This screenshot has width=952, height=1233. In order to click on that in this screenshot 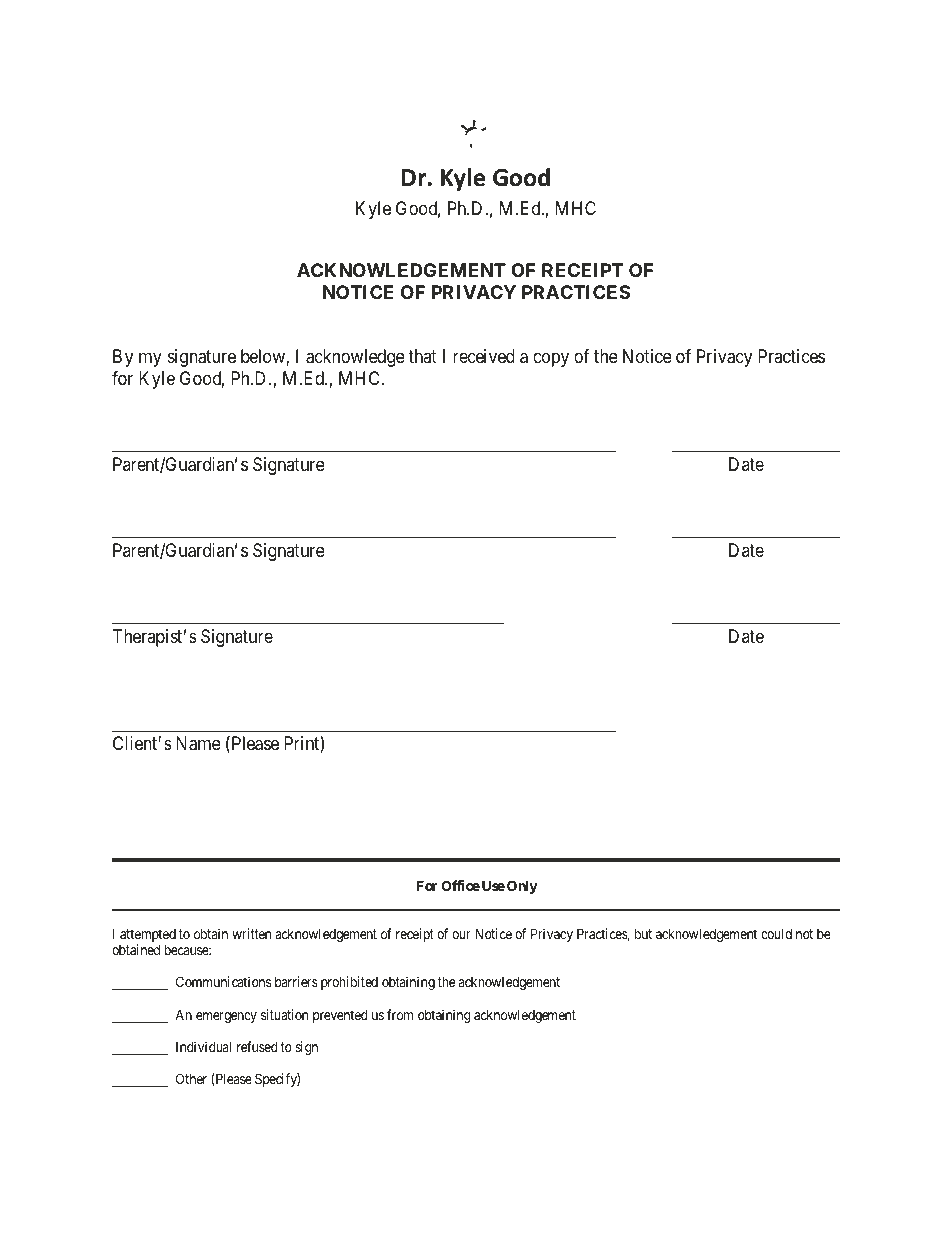, I will do `click(422, 356)`.
